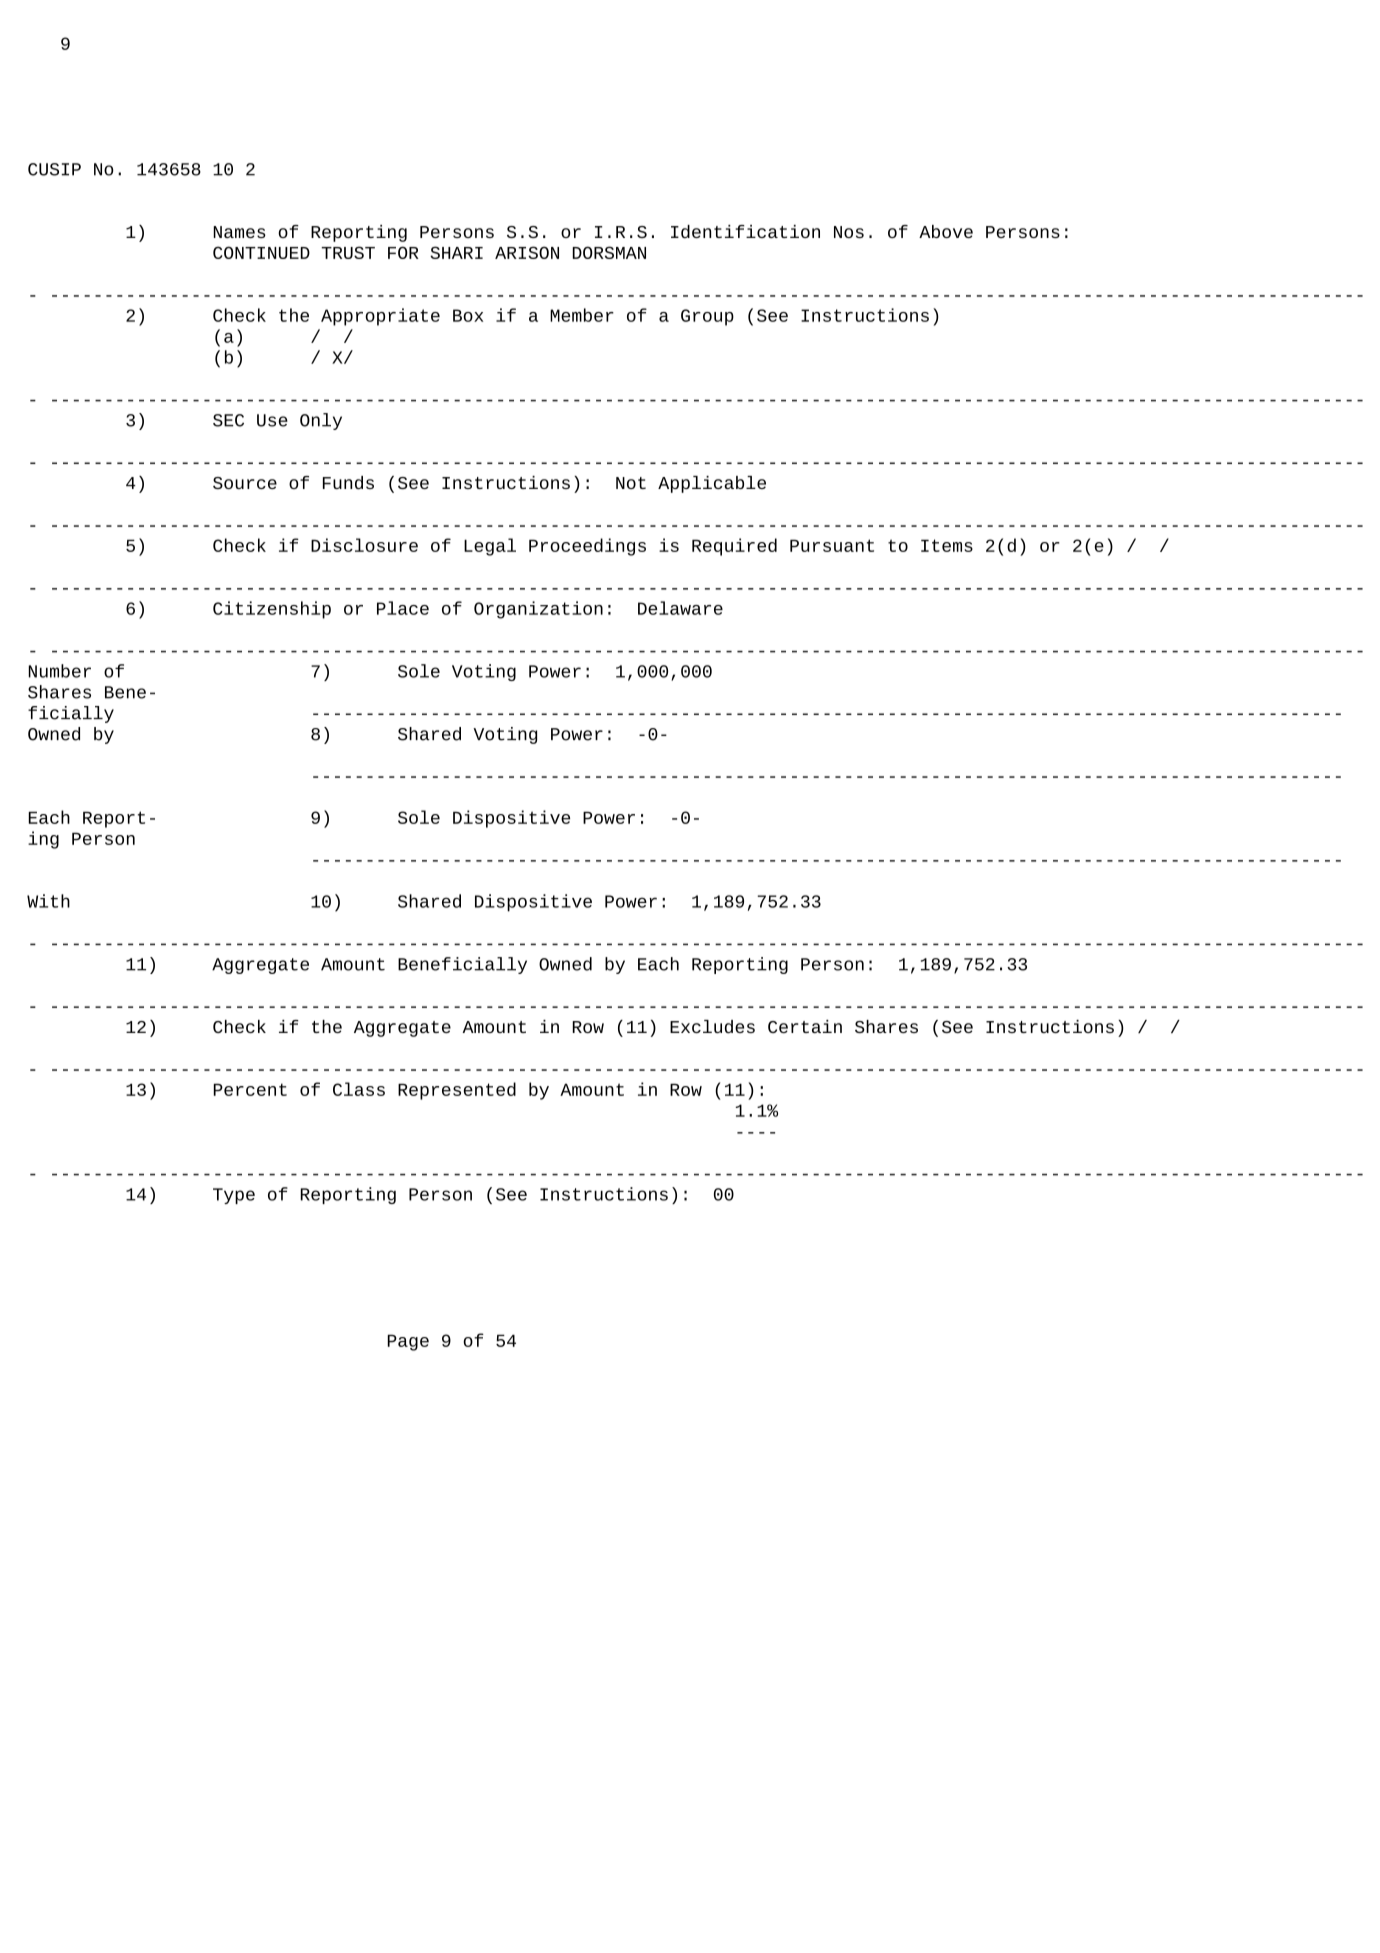 This document has height=1953, width=1380. I want to click on Type, so click(234, 1196).
